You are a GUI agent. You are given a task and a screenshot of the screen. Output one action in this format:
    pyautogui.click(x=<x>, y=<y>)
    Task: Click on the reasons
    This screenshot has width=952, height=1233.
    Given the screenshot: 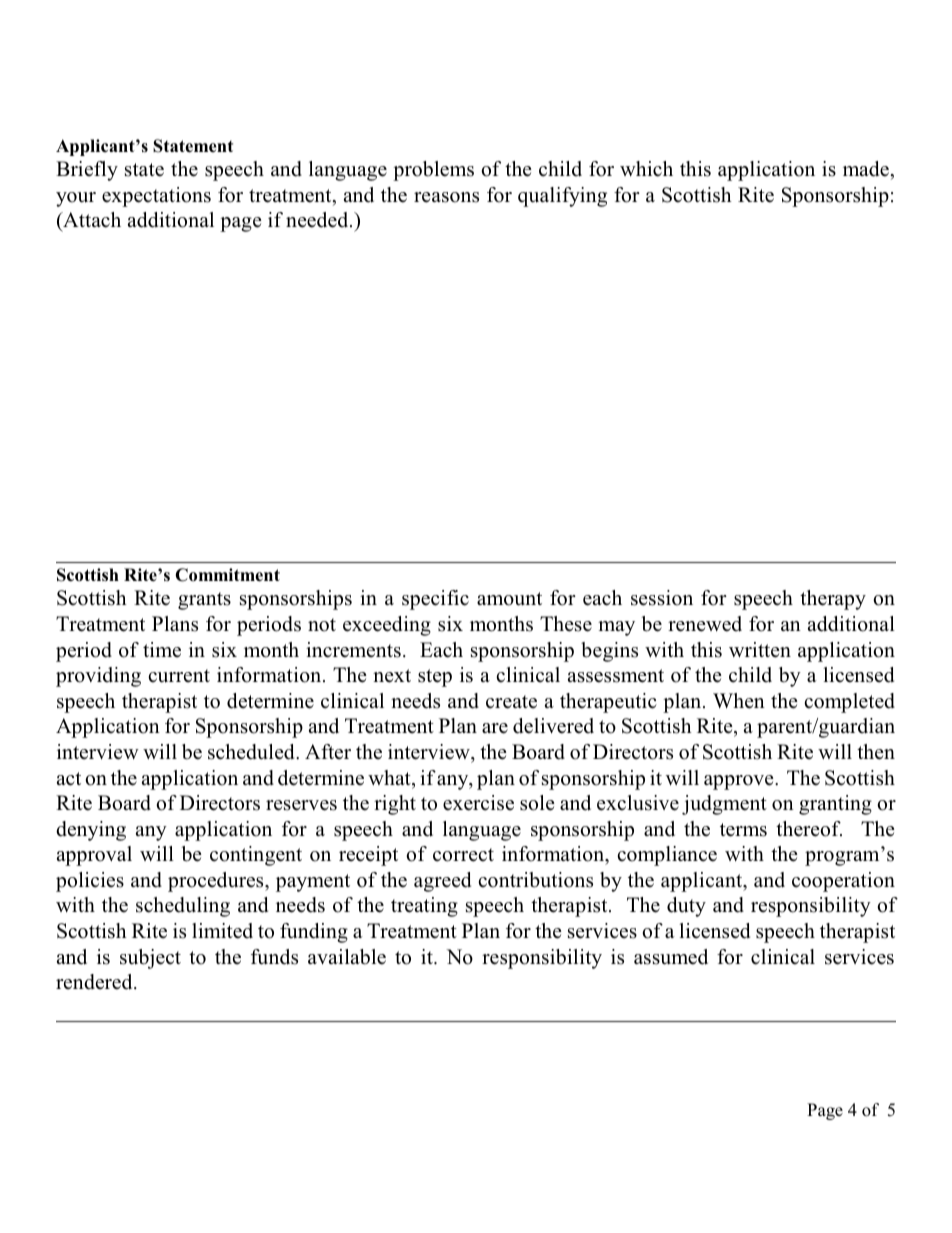 What is the action you would take?
    pyautogui.click(x=446, y=197)
